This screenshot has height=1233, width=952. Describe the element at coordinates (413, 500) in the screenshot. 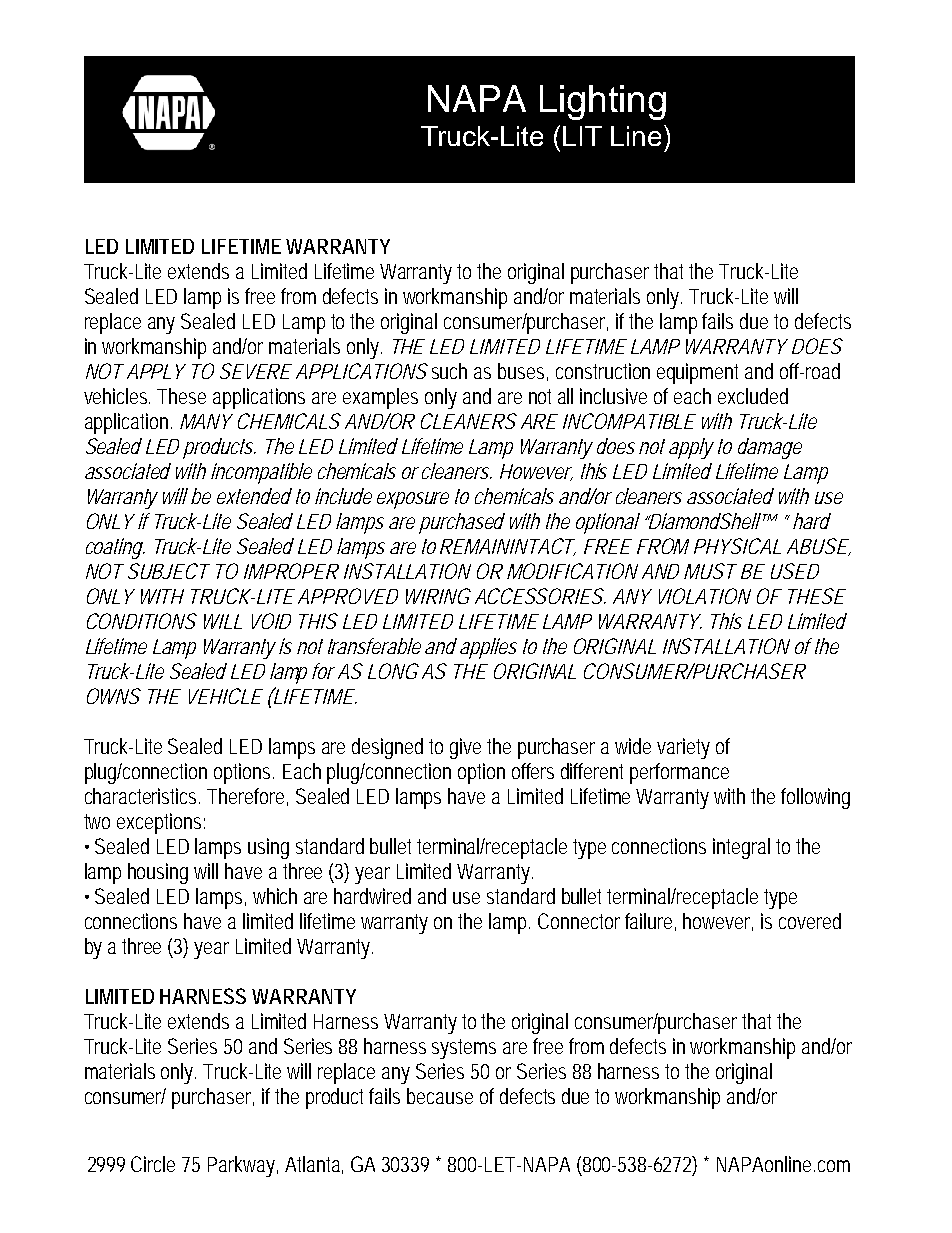

I see `exposure` at that location.
